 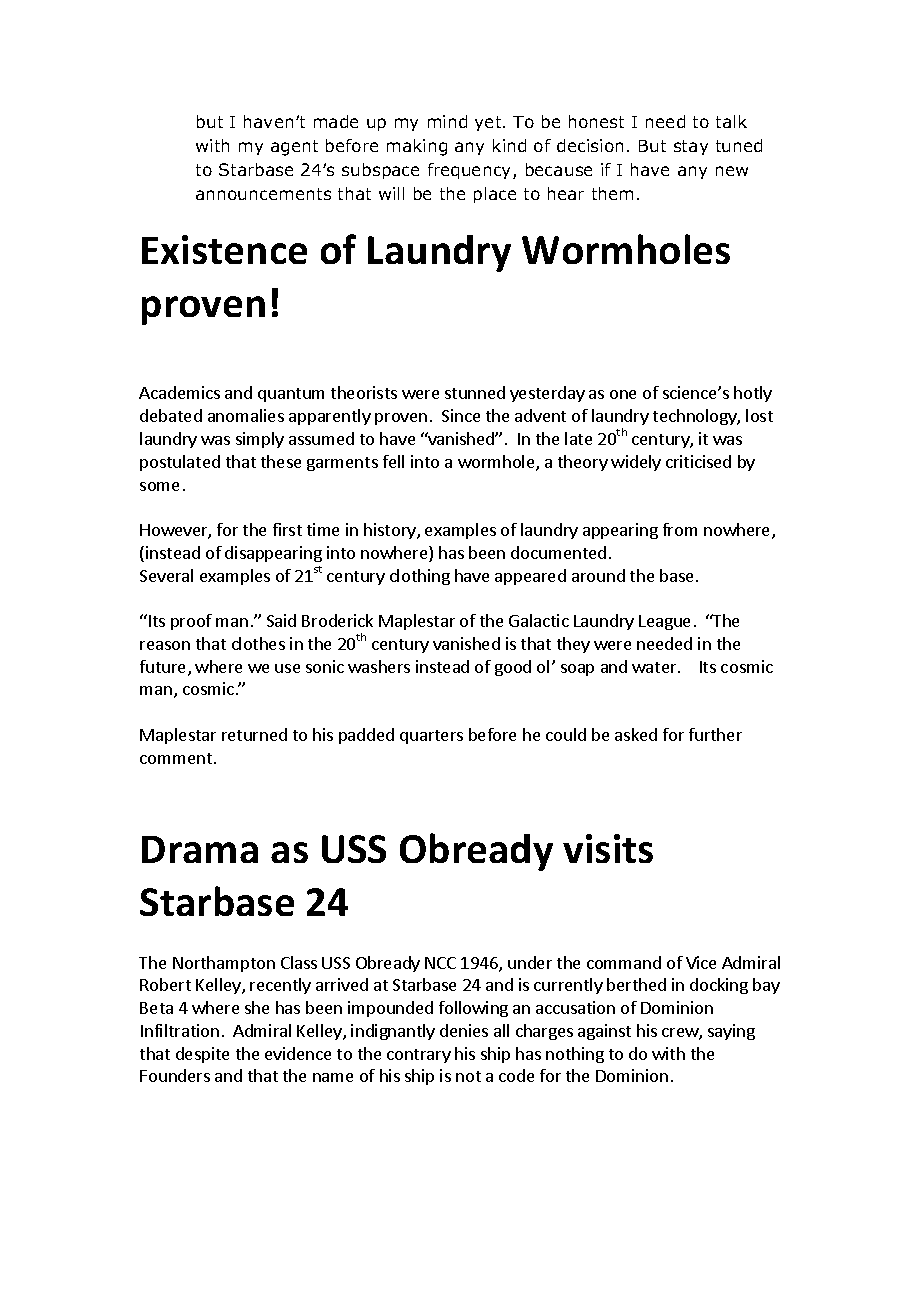 I want to click on denies, so click(x=464, y=1030).
